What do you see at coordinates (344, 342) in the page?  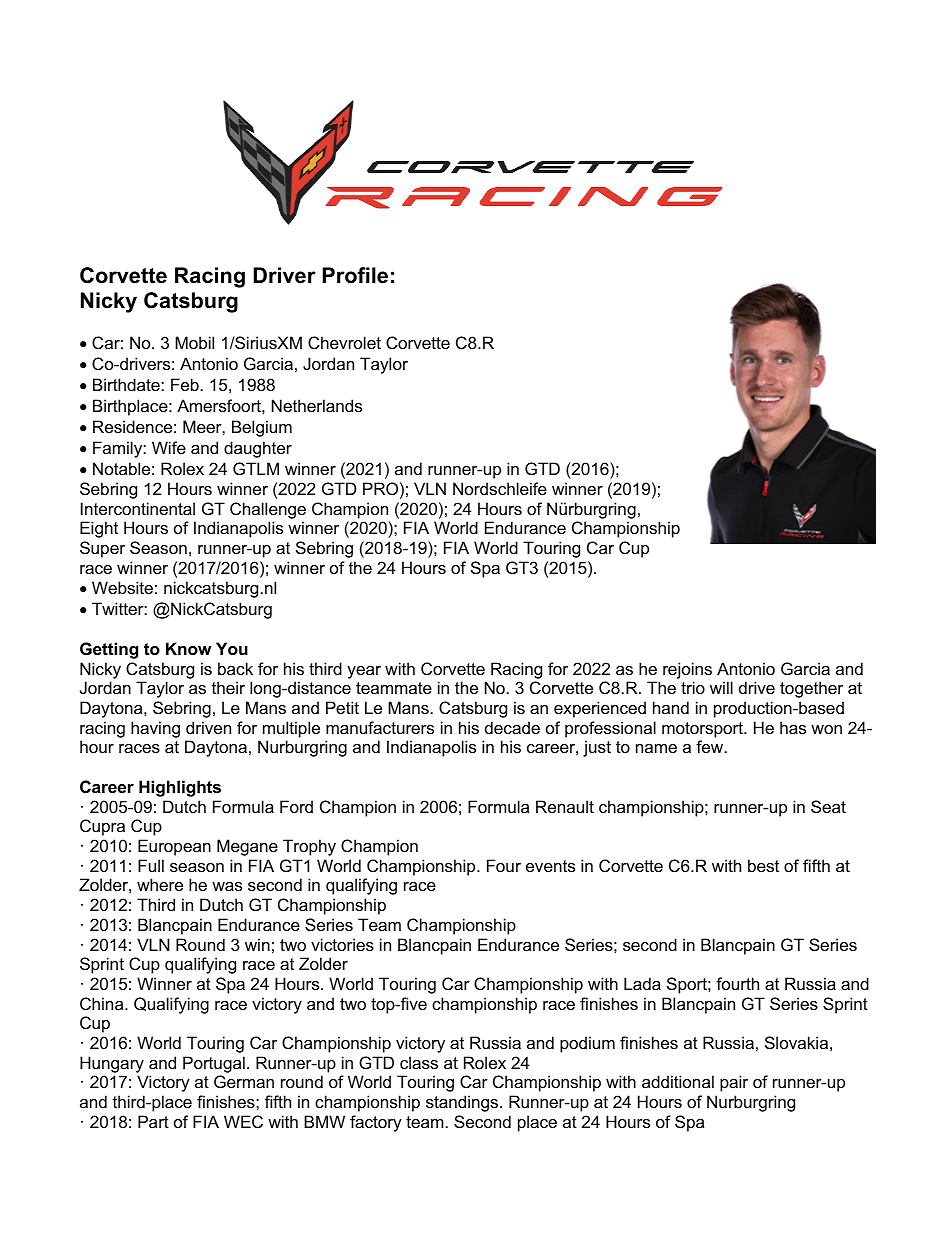 I see `Chevrolet` at bounding box center [344, 342].
